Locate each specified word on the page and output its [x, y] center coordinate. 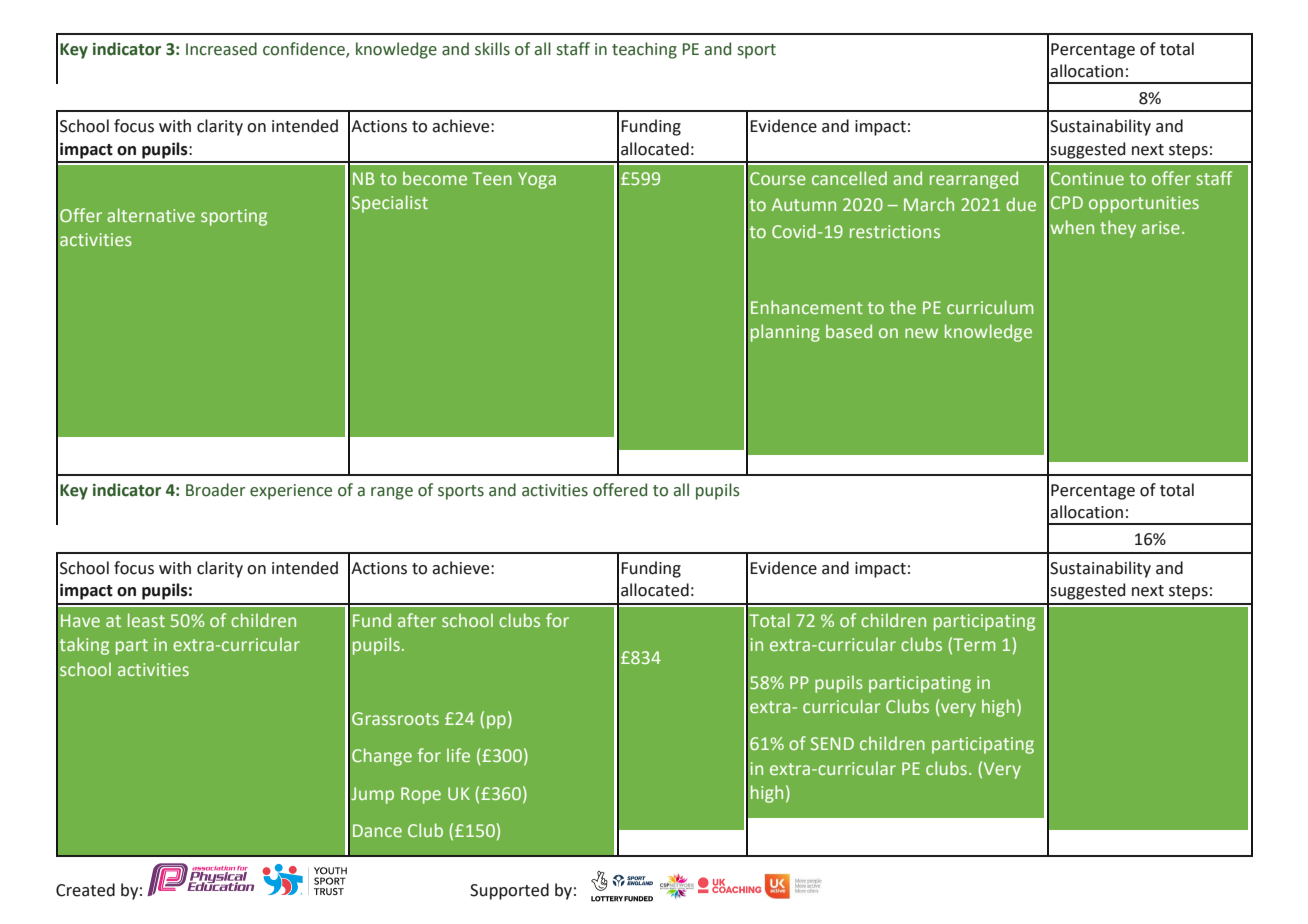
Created [85, 890]
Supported [509, 891]
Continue [1087, 178]
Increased [221, 49]
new [921, 333]
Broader [215, 490]
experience [291, 492]
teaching [644, 50]
